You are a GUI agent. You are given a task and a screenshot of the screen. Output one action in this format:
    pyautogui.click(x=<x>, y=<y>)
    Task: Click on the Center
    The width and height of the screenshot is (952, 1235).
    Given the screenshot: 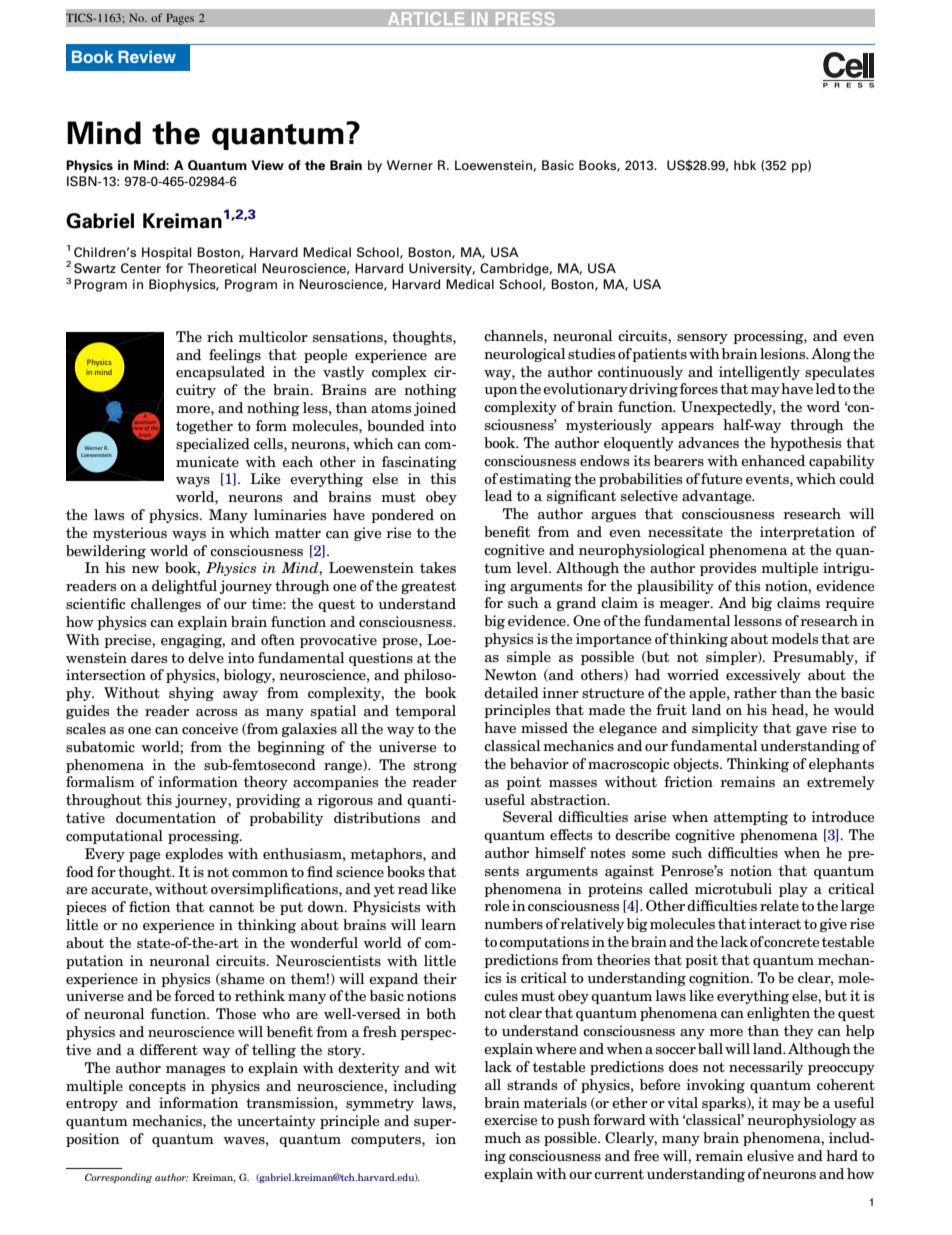 What is the action you would take?
    pyautogui.click(x=141, y=268)
